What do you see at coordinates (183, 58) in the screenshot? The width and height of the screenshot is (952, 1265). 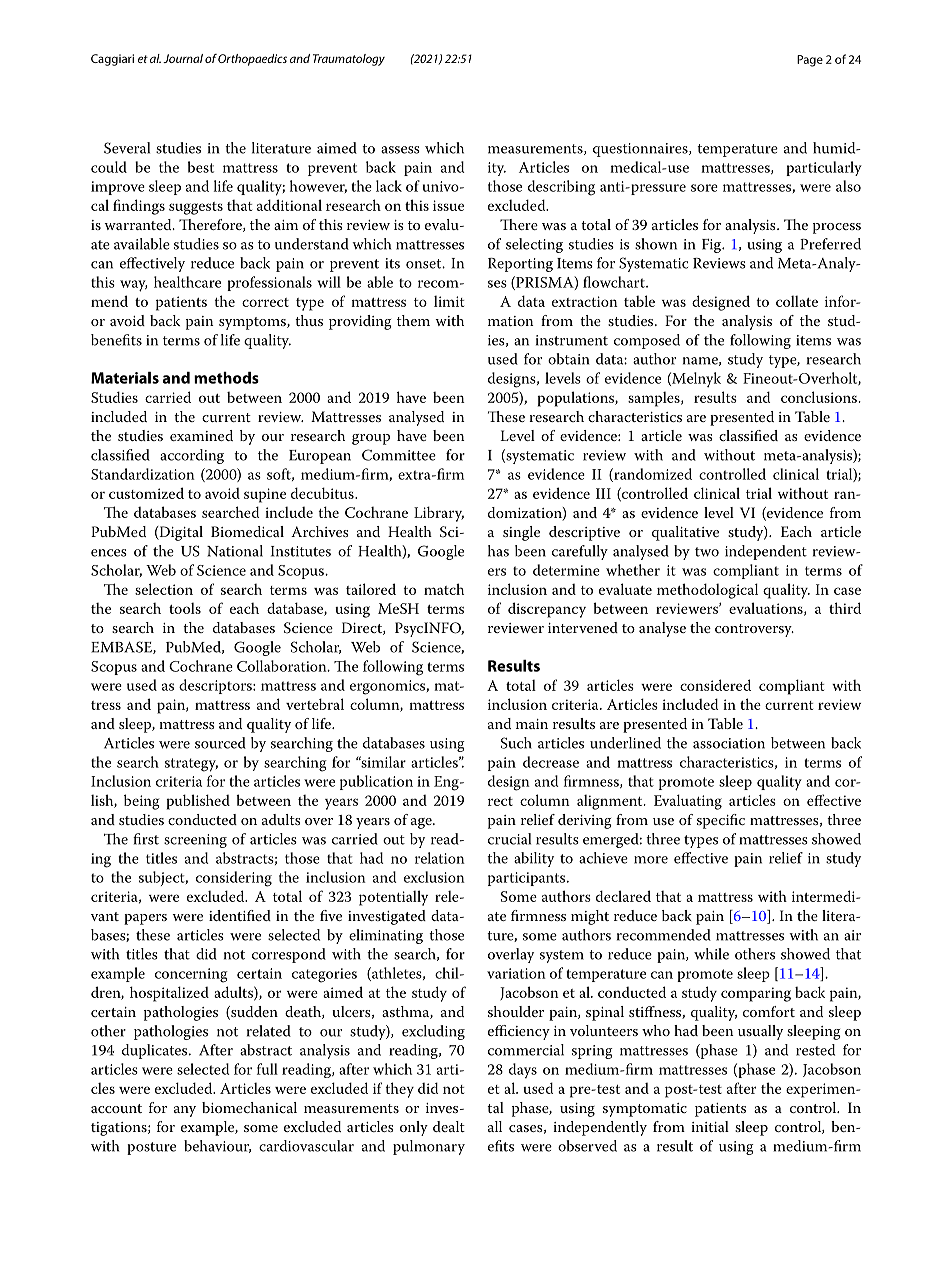 I see `Journal` at bounding box center [183, 58].
